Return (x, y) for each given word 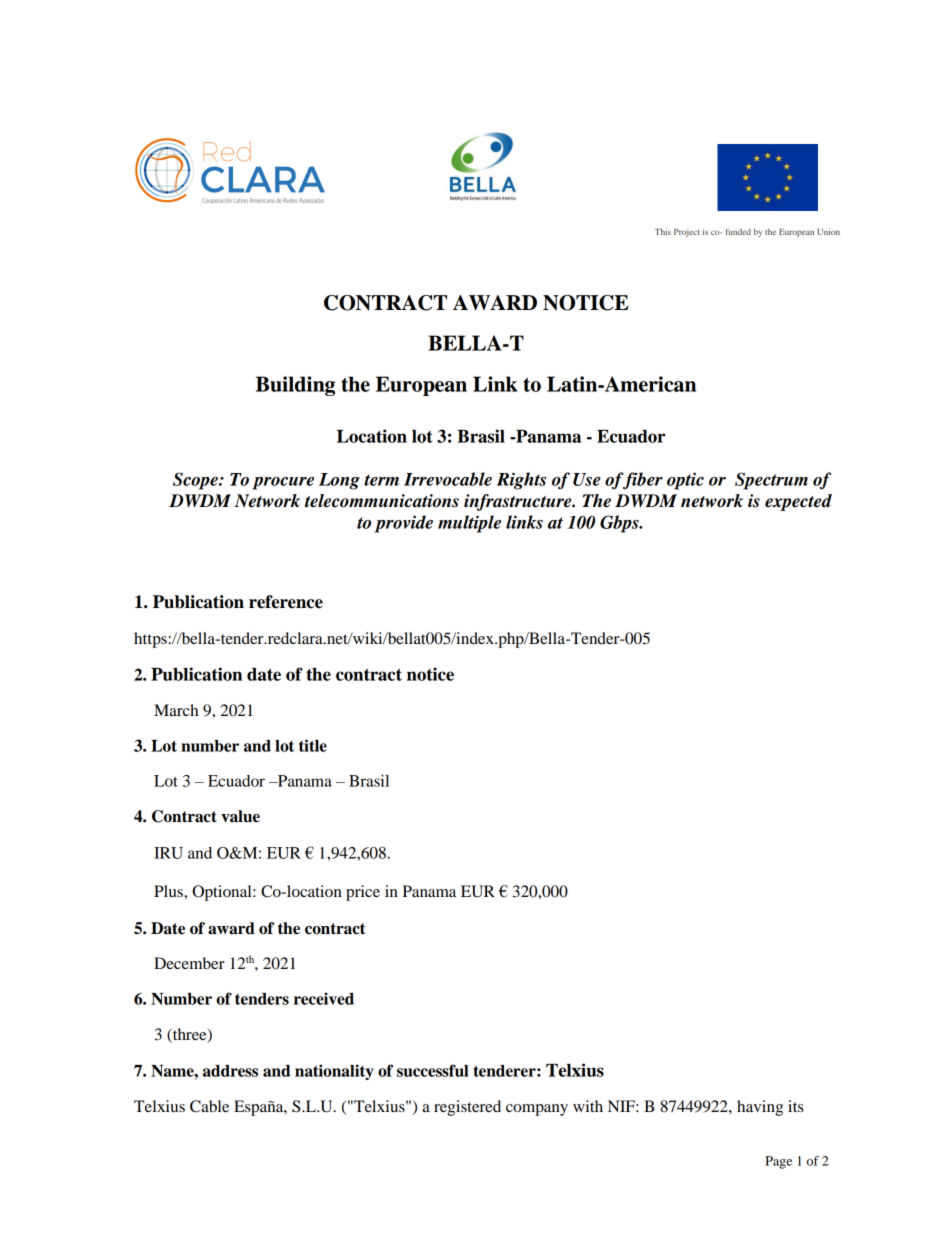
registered (467, 1108)
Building (295, 386)
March (176, 710)
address (230, 1071)
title (313, 745)
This (663, 232)
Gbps (620, 524)
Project (687, 233)
